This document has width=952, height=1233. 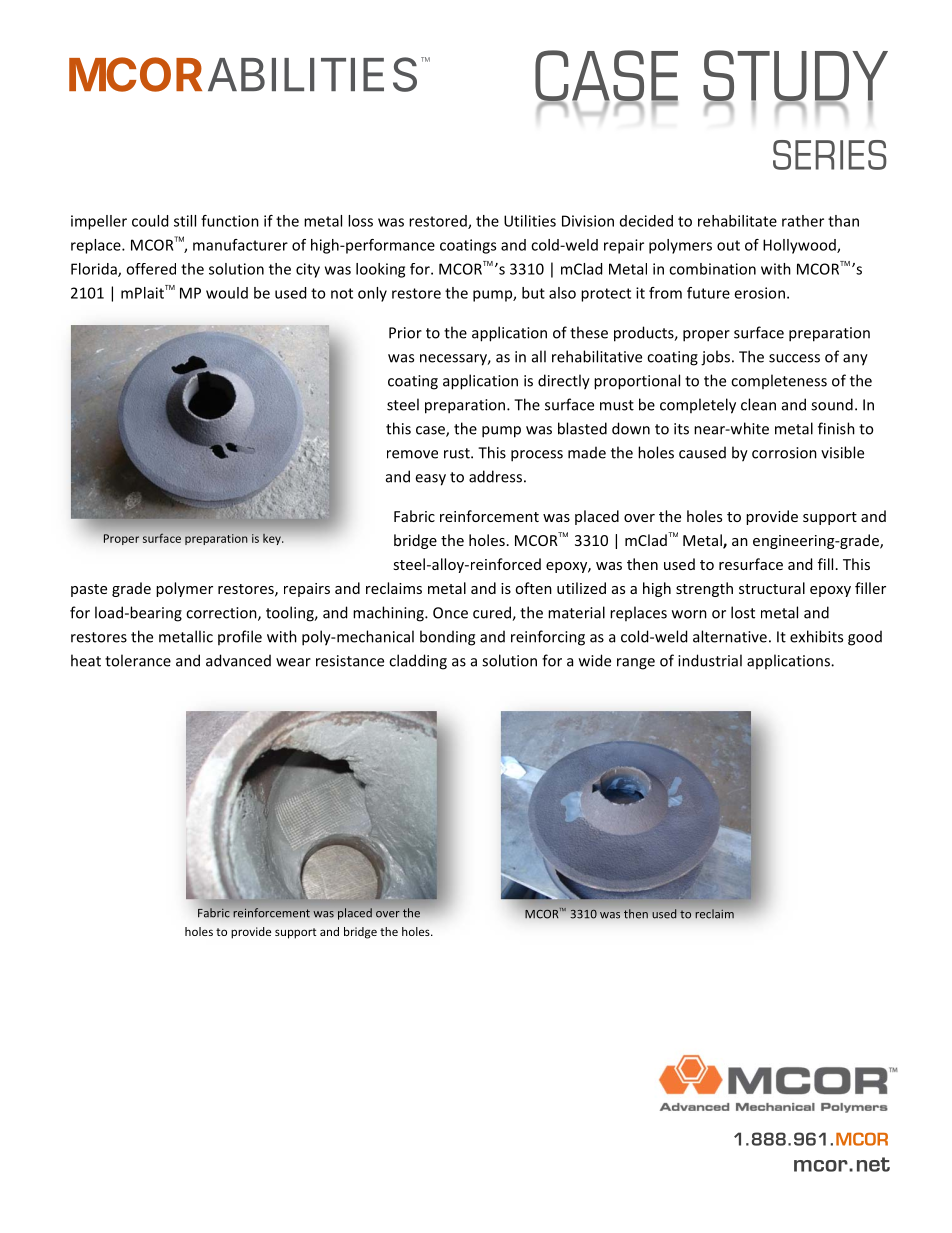 What do you see at coordinates (779, 381) in the document?
I see `completeness` at bounding box center [779, 381].
